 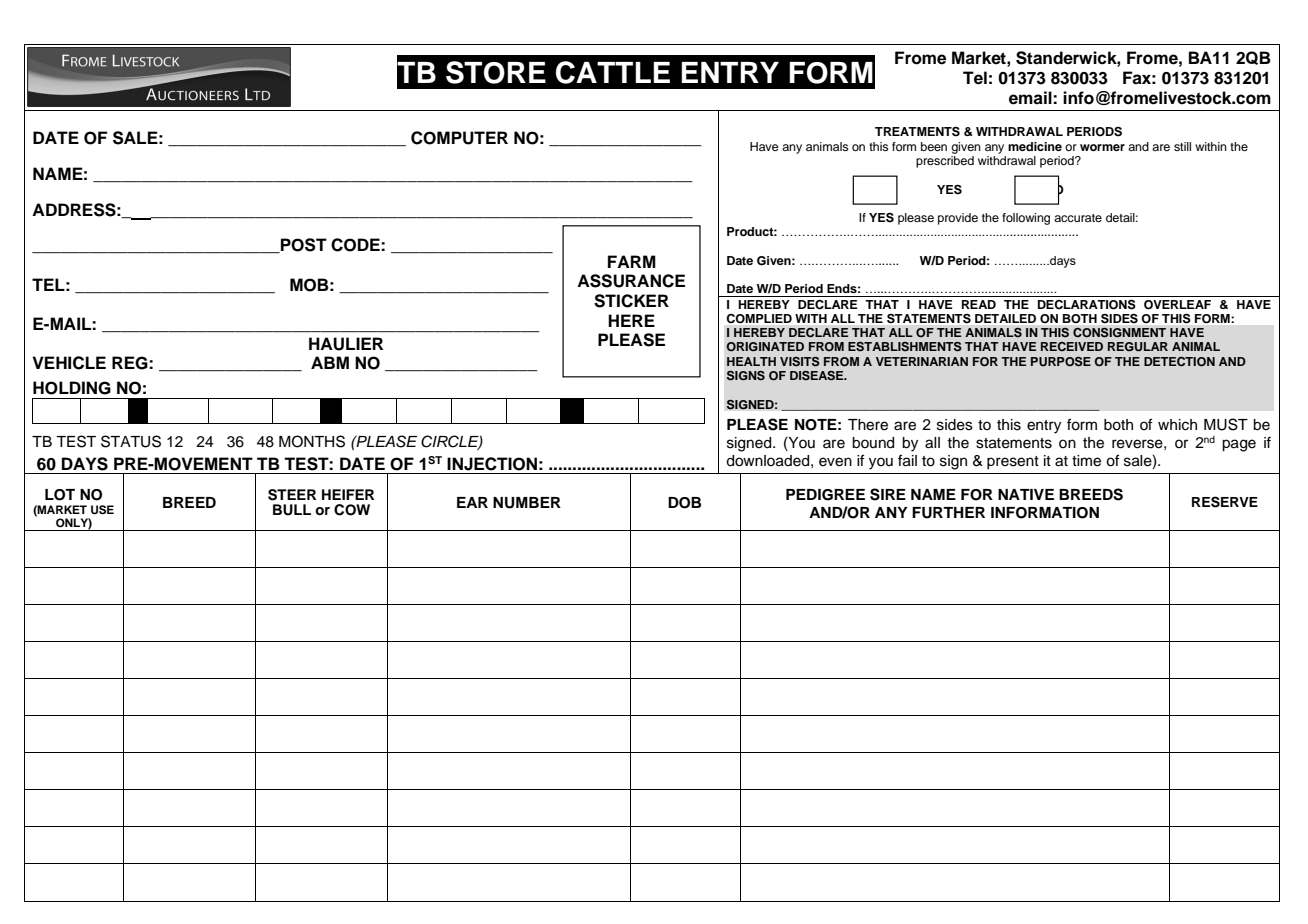 I want to click on STEER, so click(x=292, y=495).
